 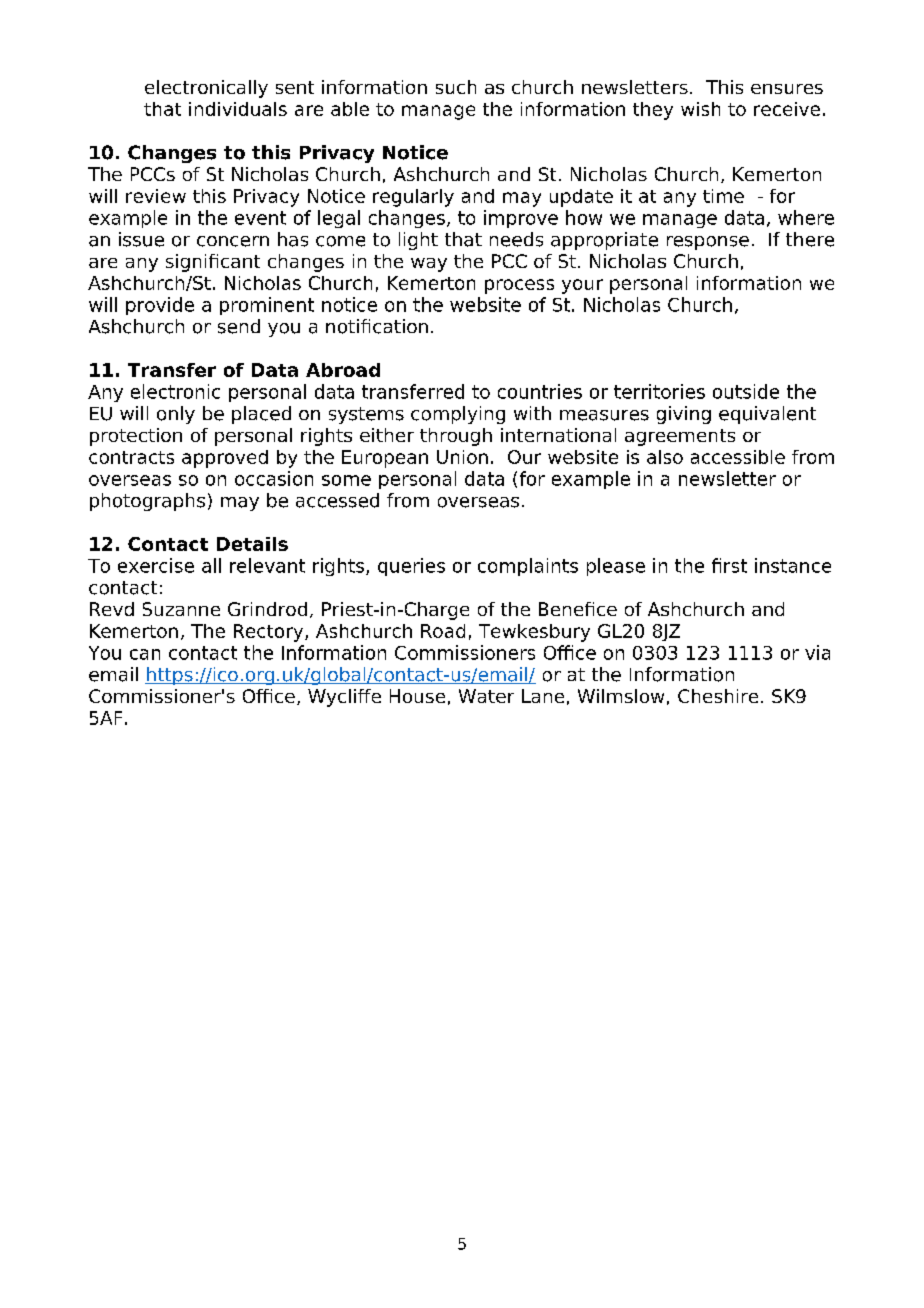 What do you see at coordinates (274, 478) in the screenshot?
I see `occasion` at bounding box center [274, 478].
